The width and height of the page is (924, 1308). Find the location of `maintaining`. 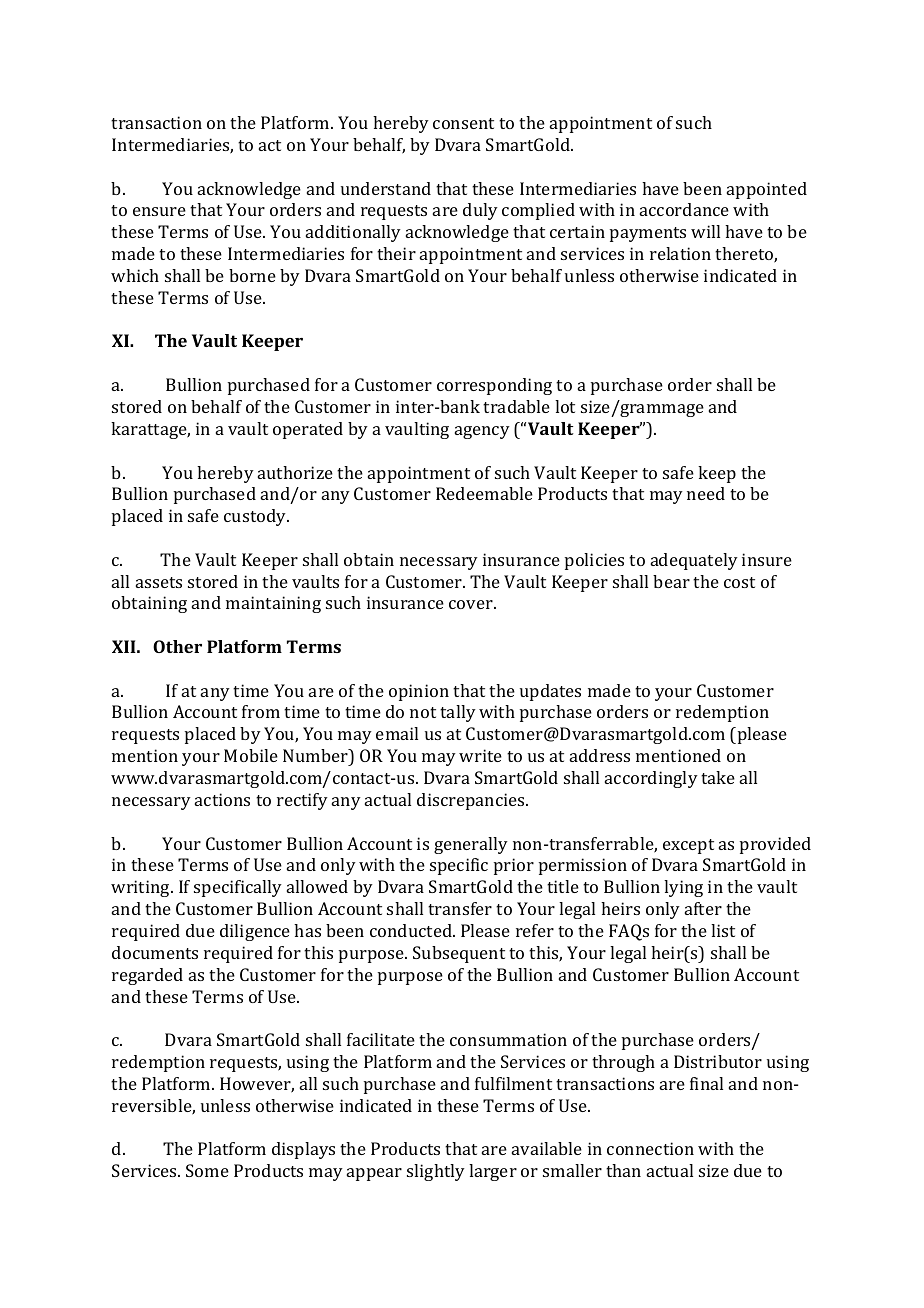

maintaining is located at coordinates (273, 604).
